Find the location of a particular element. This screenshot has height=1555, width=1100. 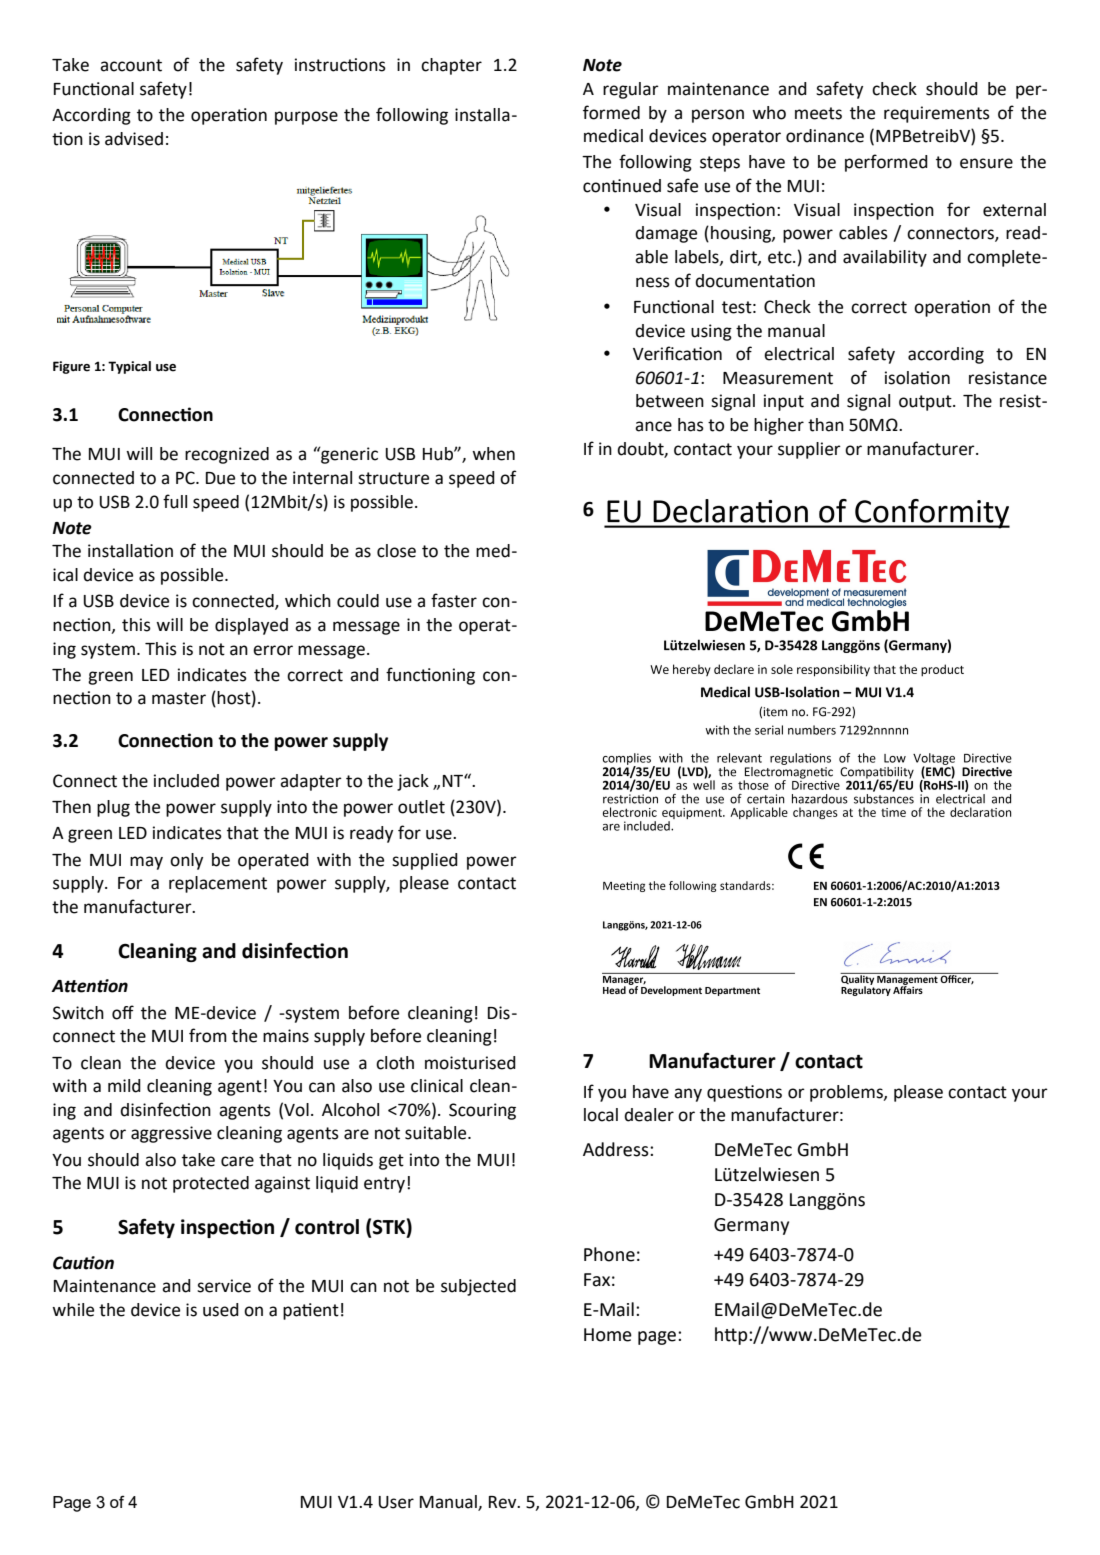

used is located at coordinates (221, 1310).
